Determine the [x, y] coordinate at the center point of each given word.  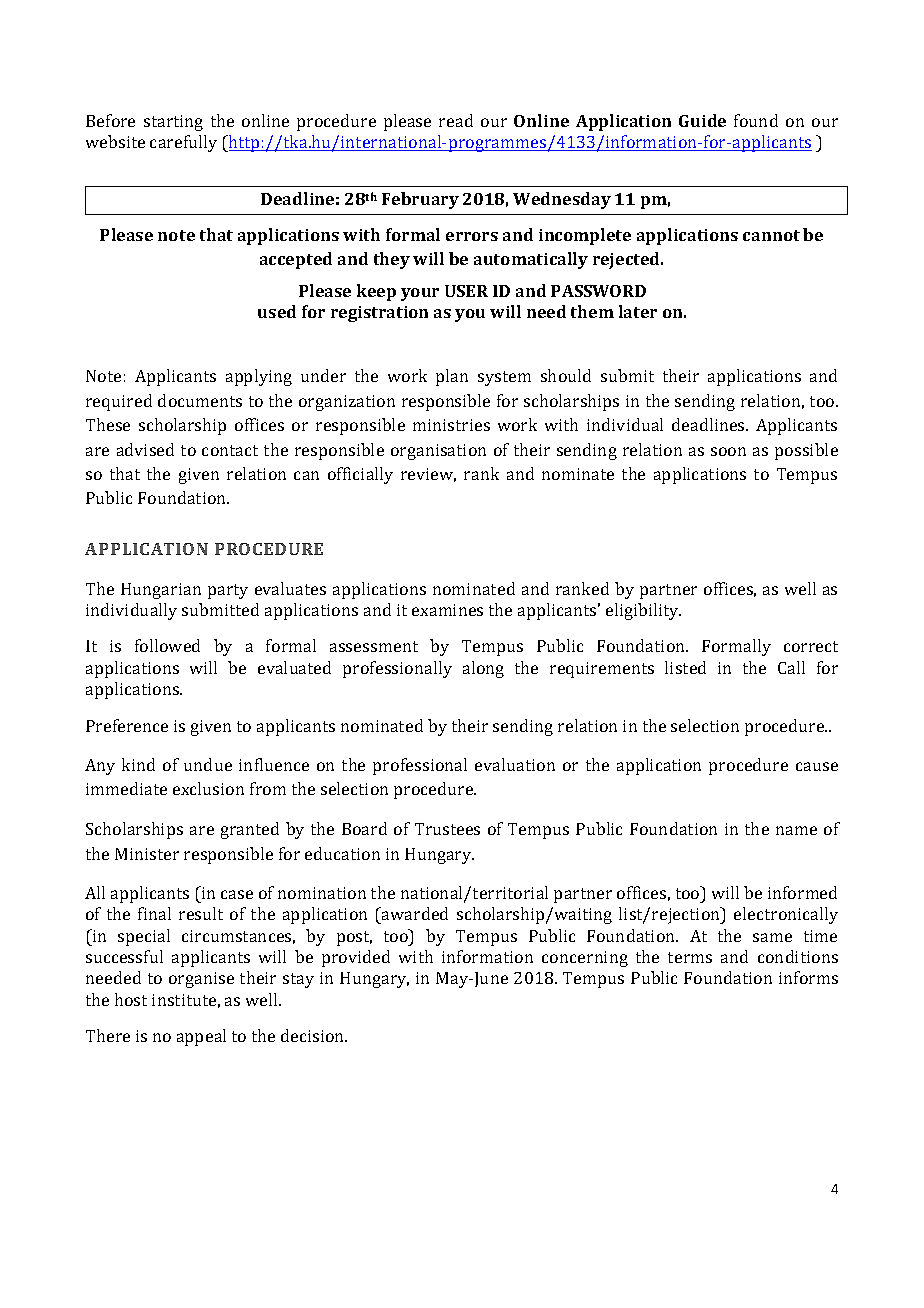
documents [200, 400]
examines [447, 610]
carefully [183, 143]
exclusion [208, 788]
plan [452, 377]
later [638, 311]
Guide [702, 120]
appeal [201, 1037]
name [796, 830]
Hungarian [161, 591]
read [456, 120]
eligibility [643, 611]
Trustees [447, 829]
